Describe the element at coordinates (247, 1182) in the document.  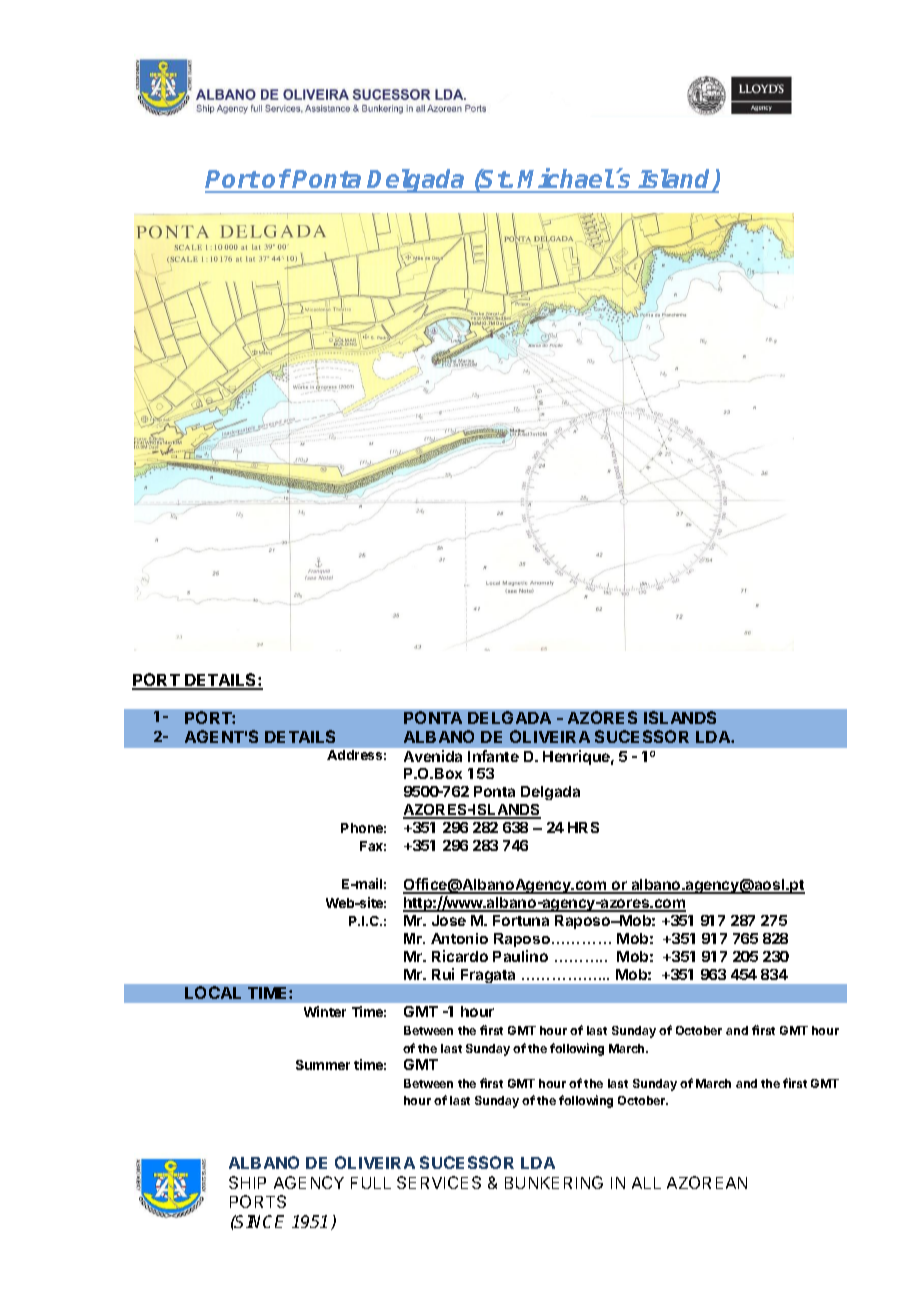
I see `SHIP` at that location.
